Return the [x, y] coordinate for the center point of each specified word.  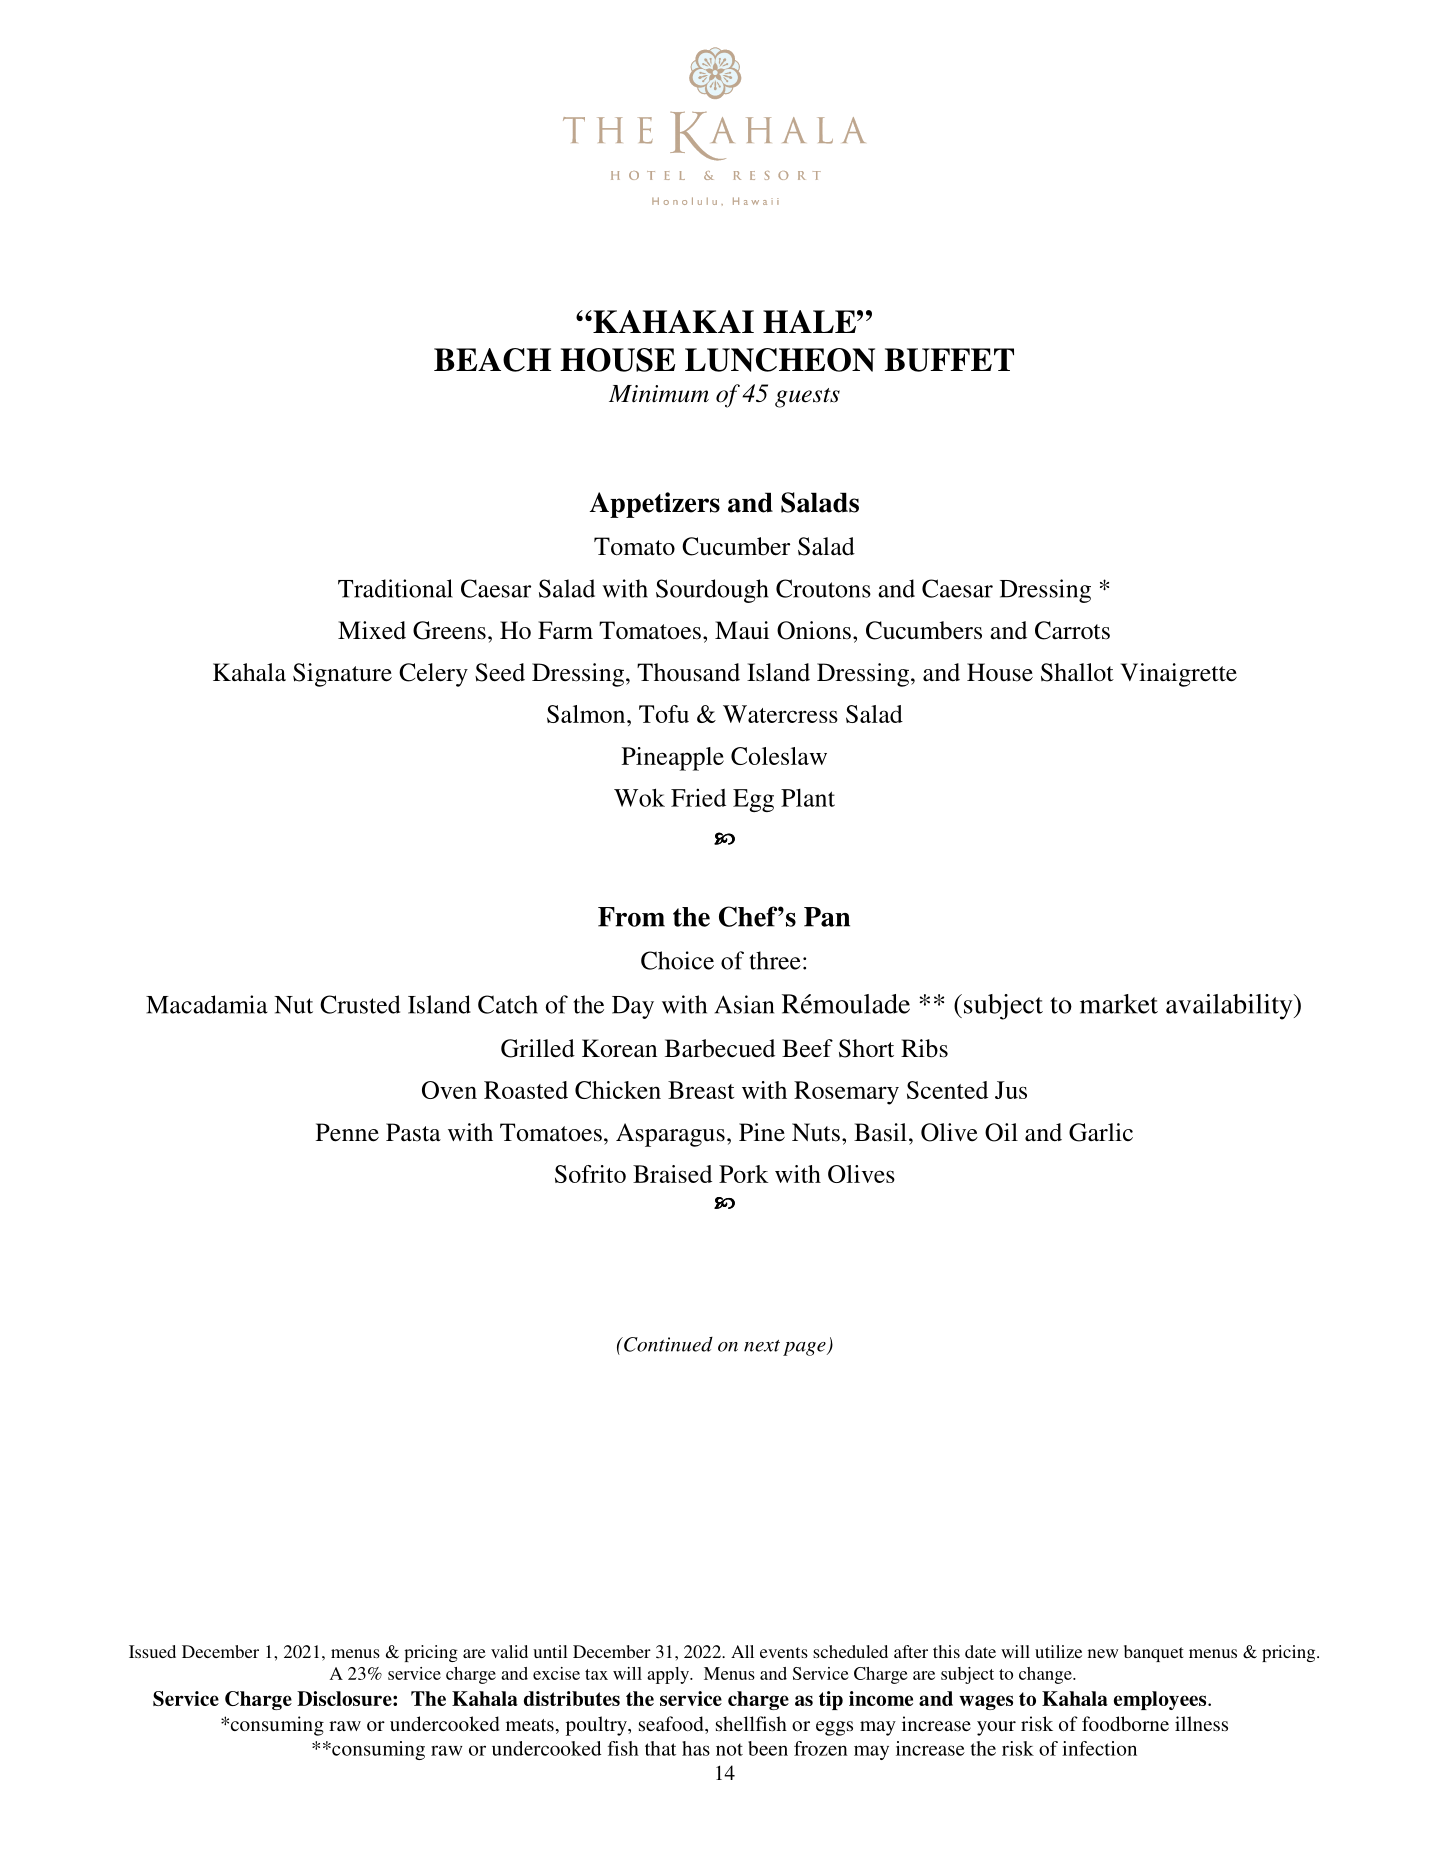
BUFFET [949, 360]
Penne [347, 1132]
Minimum [659, 394]
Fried [698, 797]
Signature [342, 675]
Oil [1001, 1132]
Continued [667, 1344]
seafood [672, 1723]
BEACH [492, 360]
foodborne [1125, 1723]
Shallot [1077, 672]
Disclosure [345, 1698]
